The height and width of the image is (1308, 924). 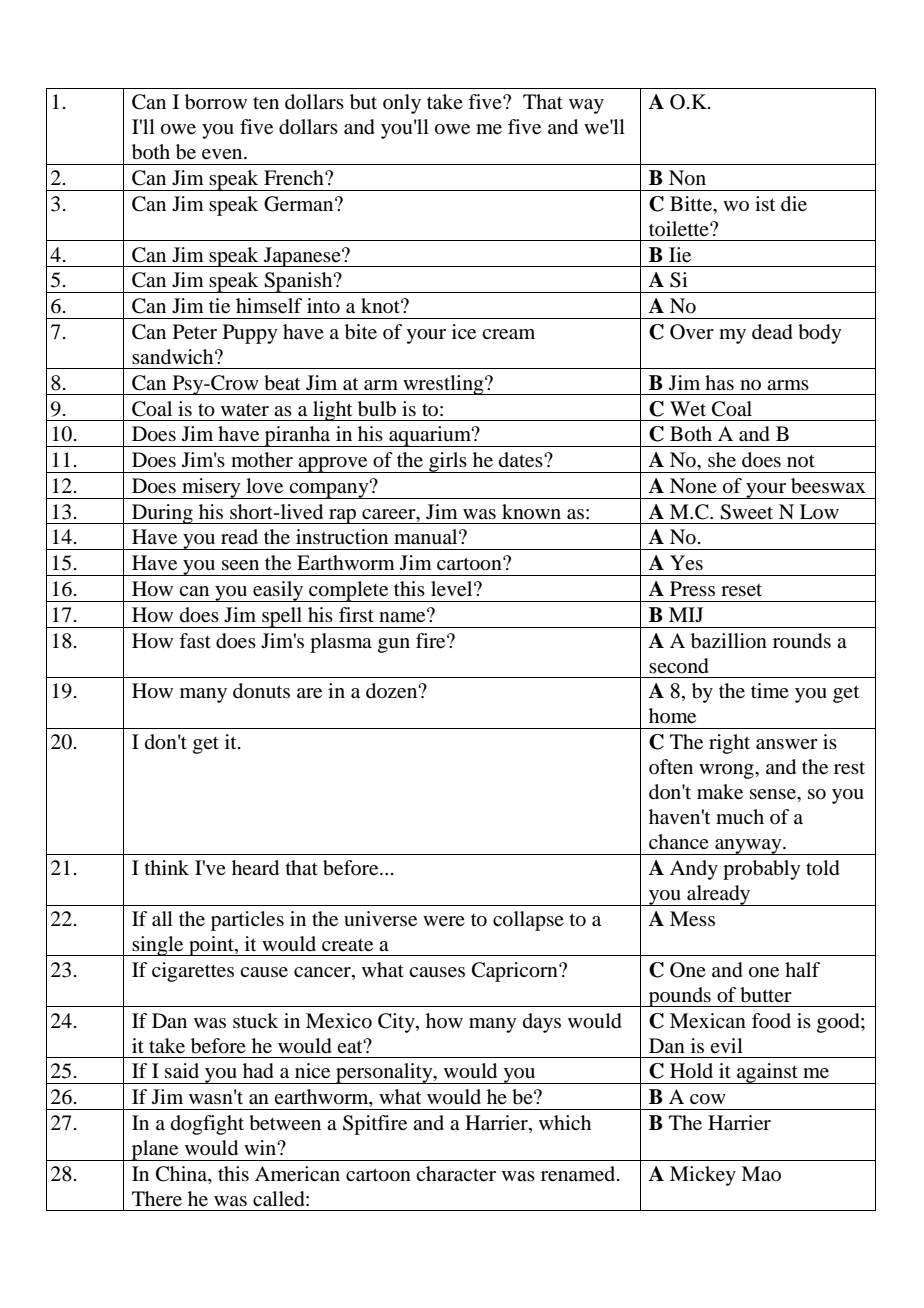 I want to click on even, so click(x=223, y=154).
